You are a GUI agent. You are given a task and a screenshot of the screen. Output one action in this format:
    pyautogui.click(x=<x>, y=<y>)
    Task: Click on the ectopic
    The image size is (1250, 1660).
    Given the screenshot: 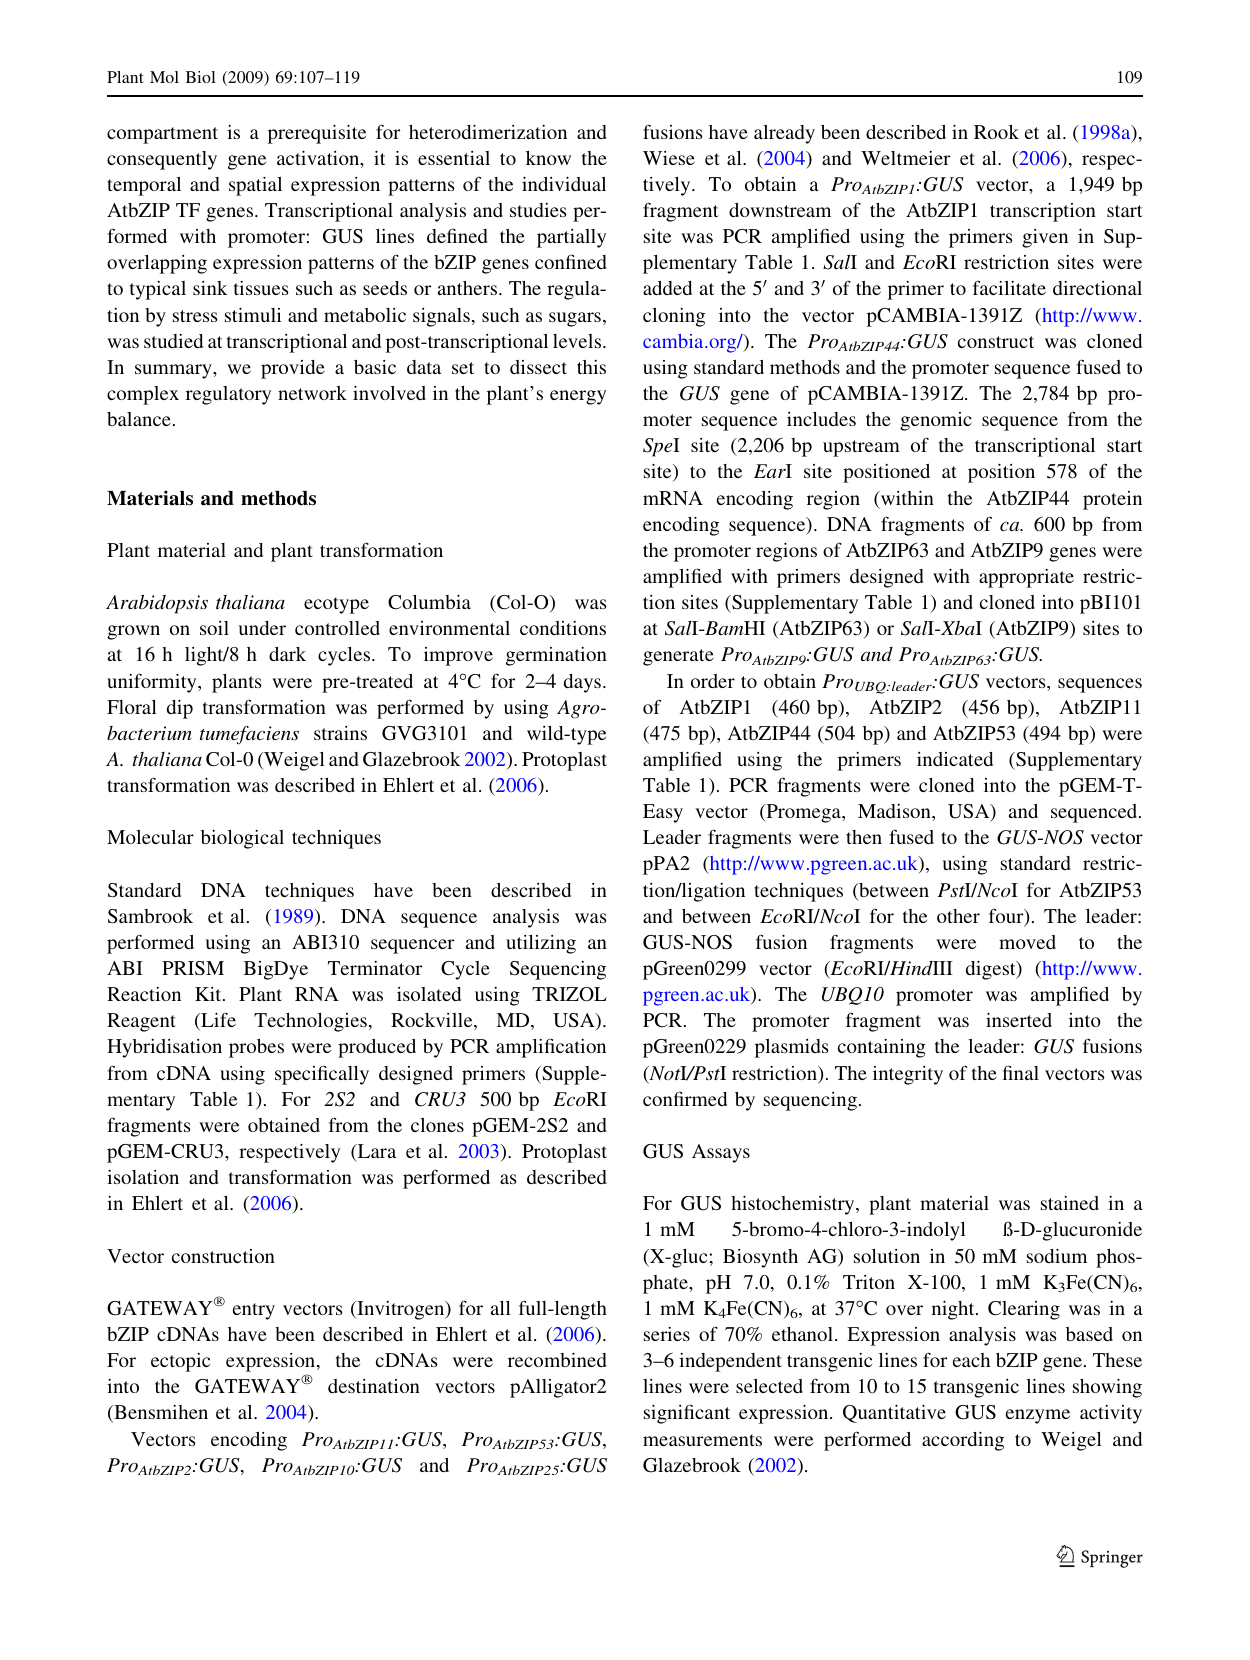 What is the action you would take?
    pyautogui.click(x=180, y=1362)
